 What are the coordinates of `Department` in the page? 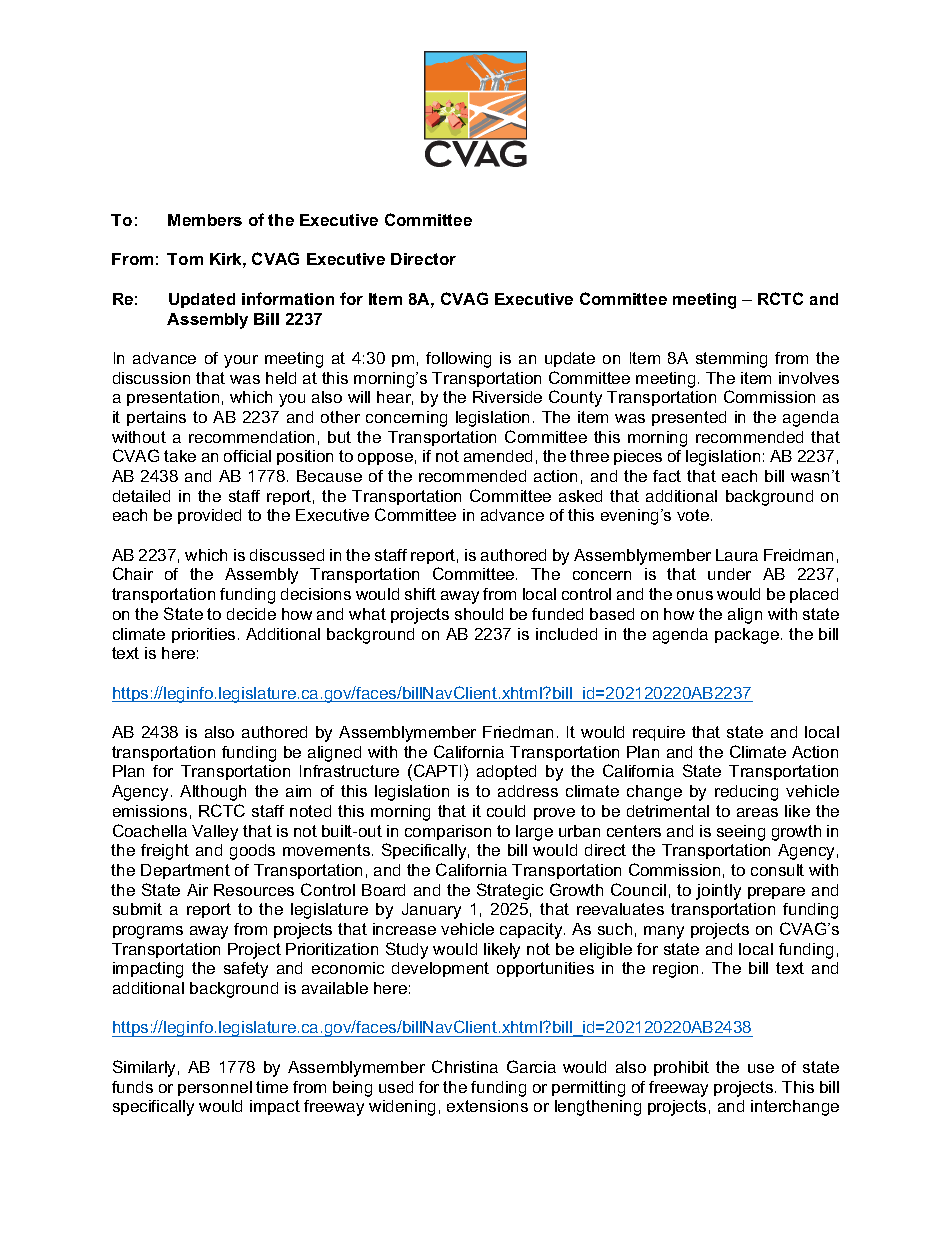 It's located at (185, 871).
